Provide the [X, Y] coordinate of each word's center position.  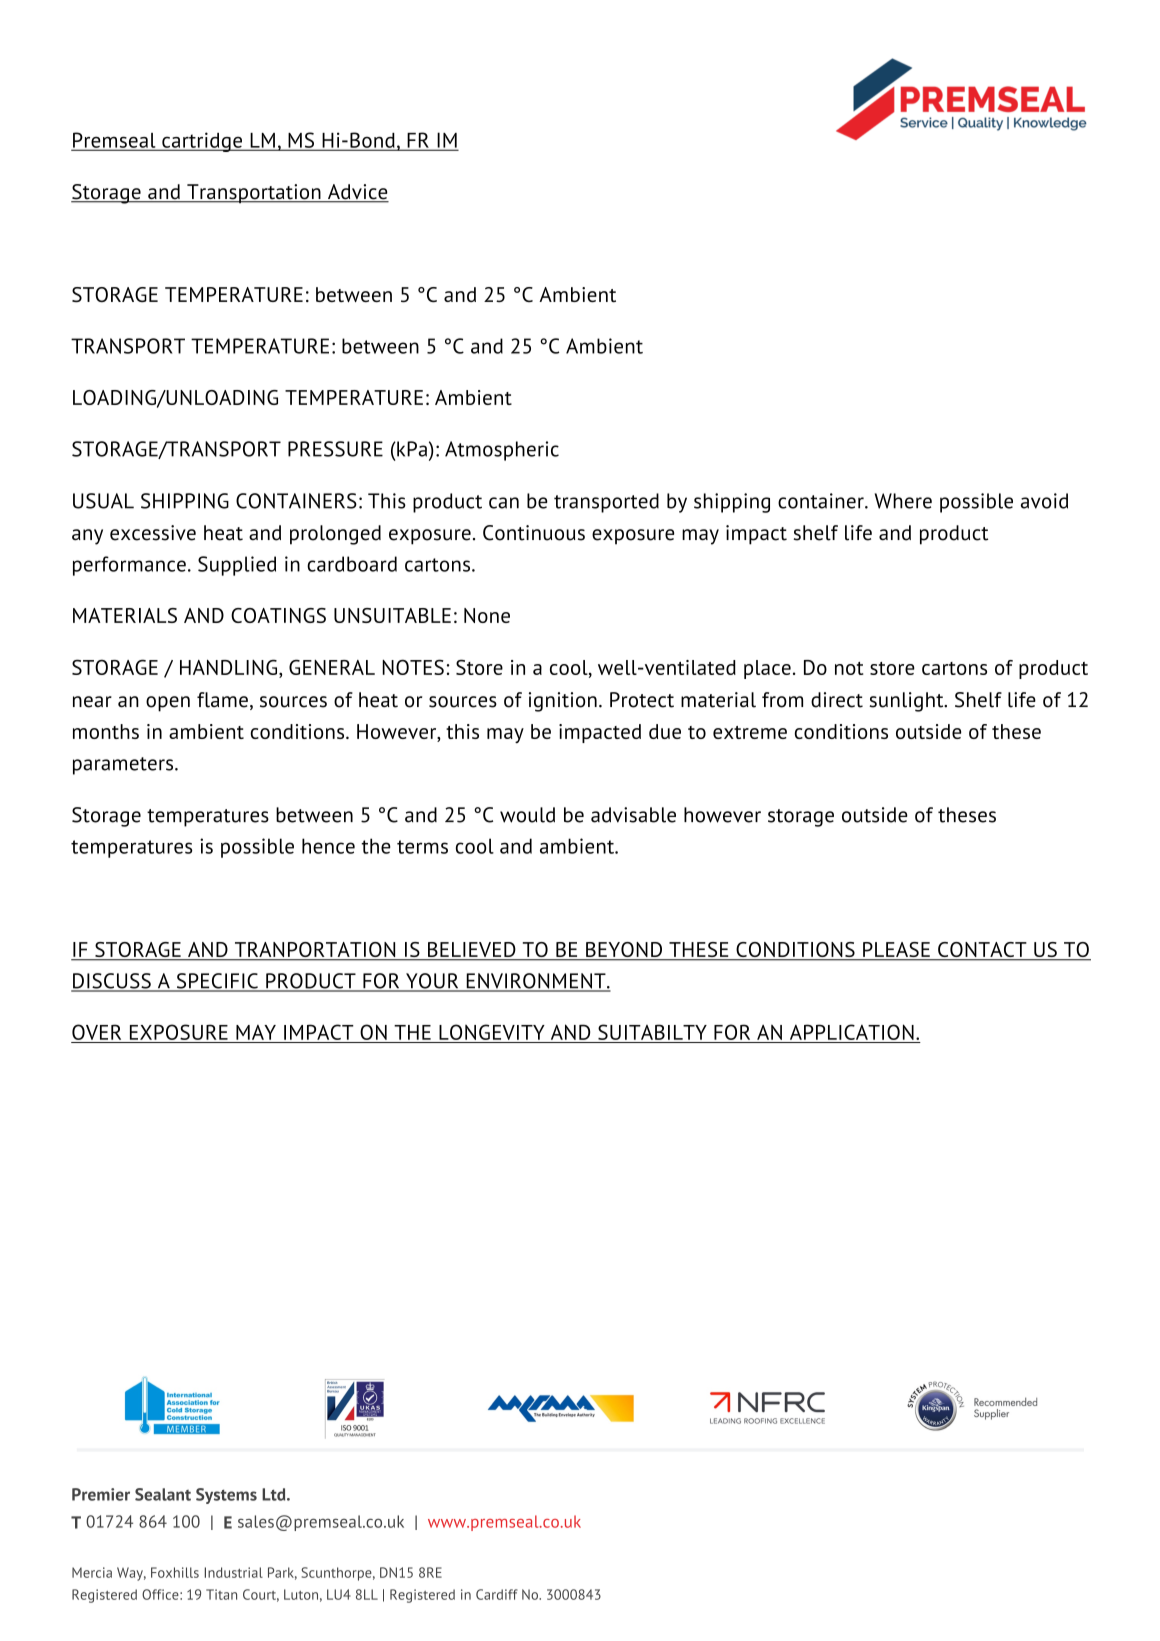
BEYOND [624, 951]
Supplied [237, 566]
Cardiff [497, 1594]
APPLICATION [852, 1032]
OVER [96, 1032]
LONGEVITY [492, 1032]
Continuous [534, 533]
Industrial [234, 1572]
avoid [1044, 501]
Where [903, 501]
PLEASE [896, 951]
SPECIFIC [217, 982]
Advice [357, 193]
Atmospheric [502, 451]
